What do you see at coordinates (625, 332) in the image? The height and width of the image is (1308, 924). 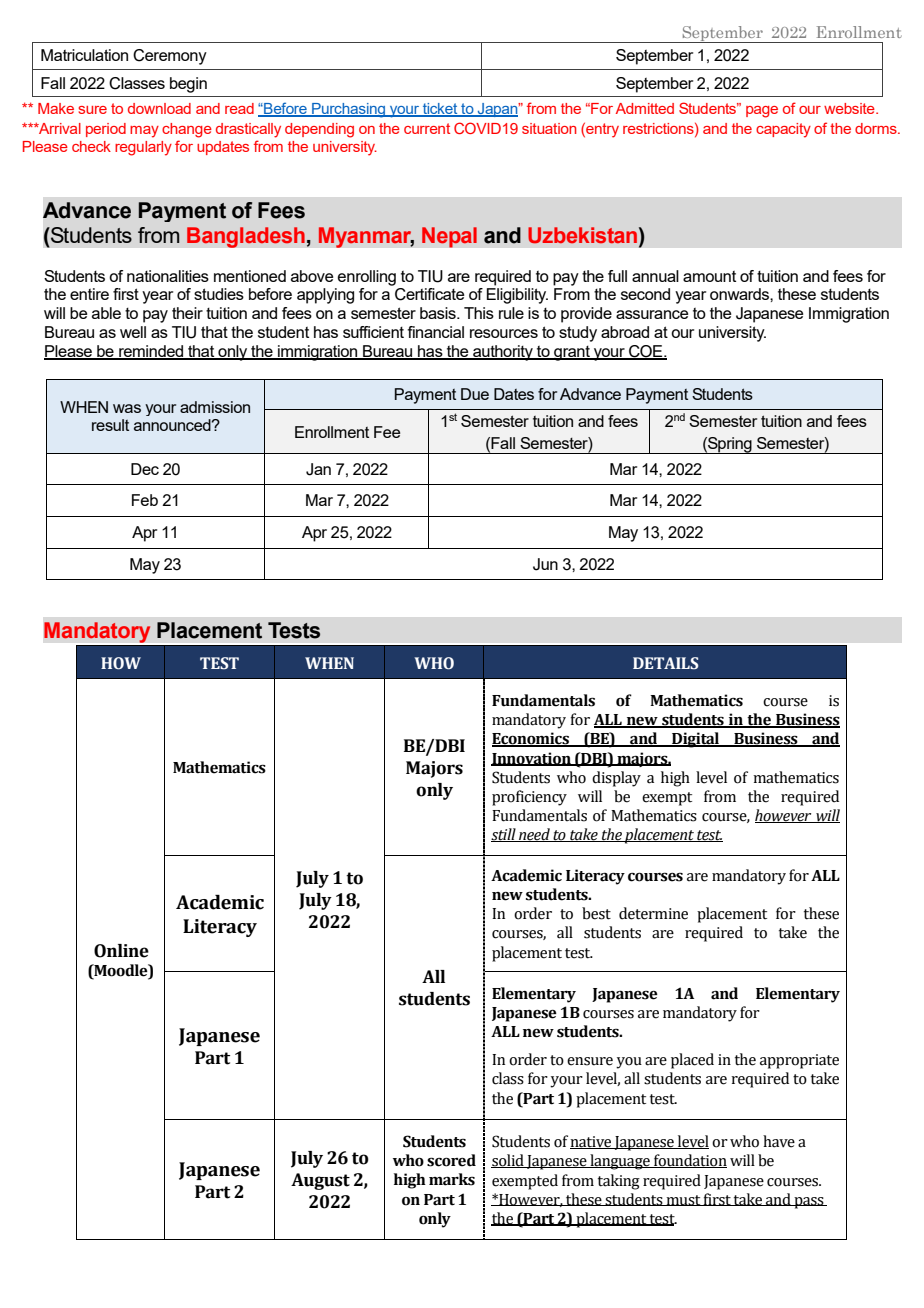 I see `abroad` at bounding box center [625, 332].
